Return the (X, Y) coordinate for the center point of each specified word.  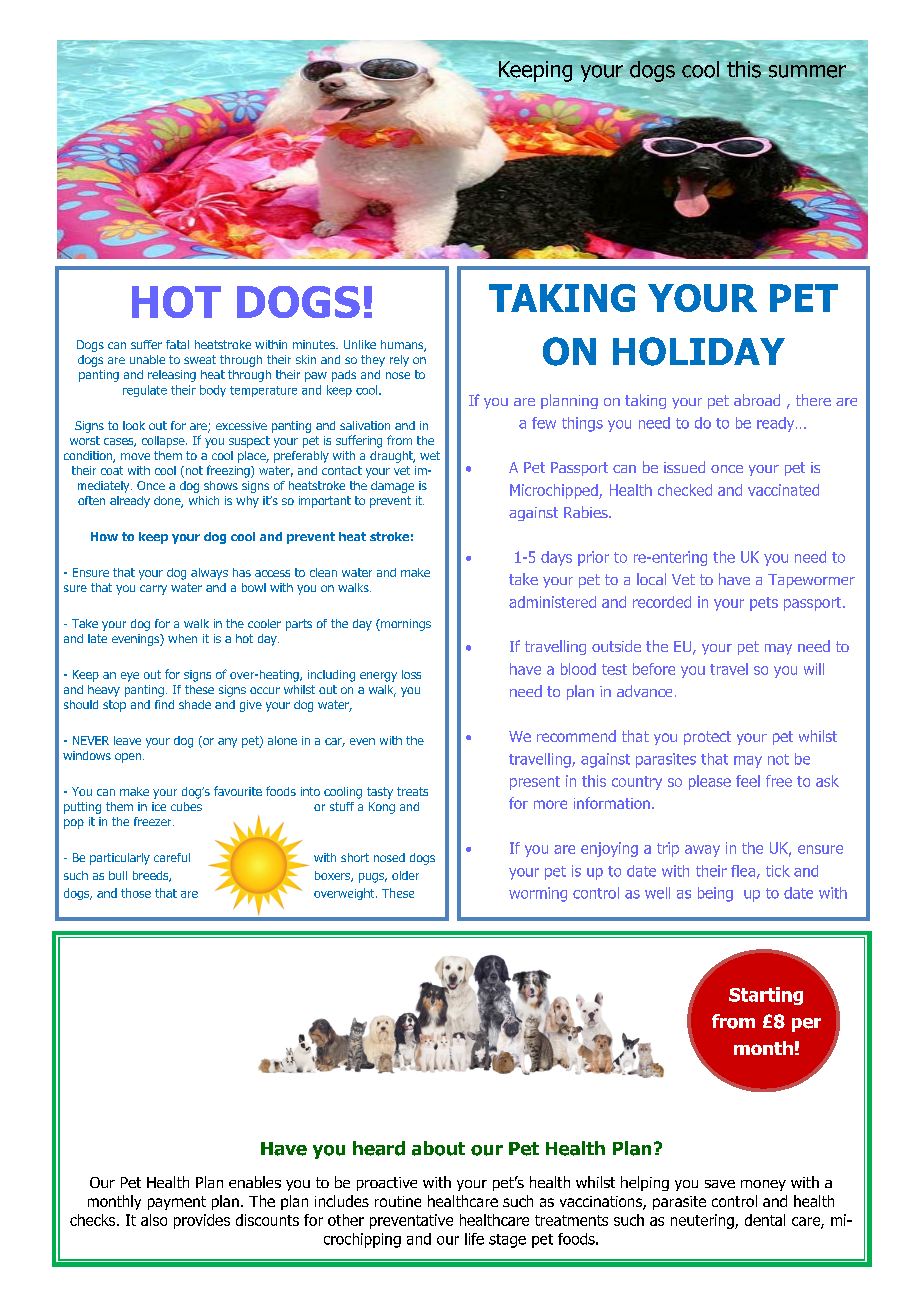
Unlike (360, 344)
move (135, 456)
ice (159, 806)
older (405, 875)
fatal (177, 344)
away (702, 851)
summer (806, 72)
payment (177, 1203)
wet (430, 455)
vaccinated (783, 490)
